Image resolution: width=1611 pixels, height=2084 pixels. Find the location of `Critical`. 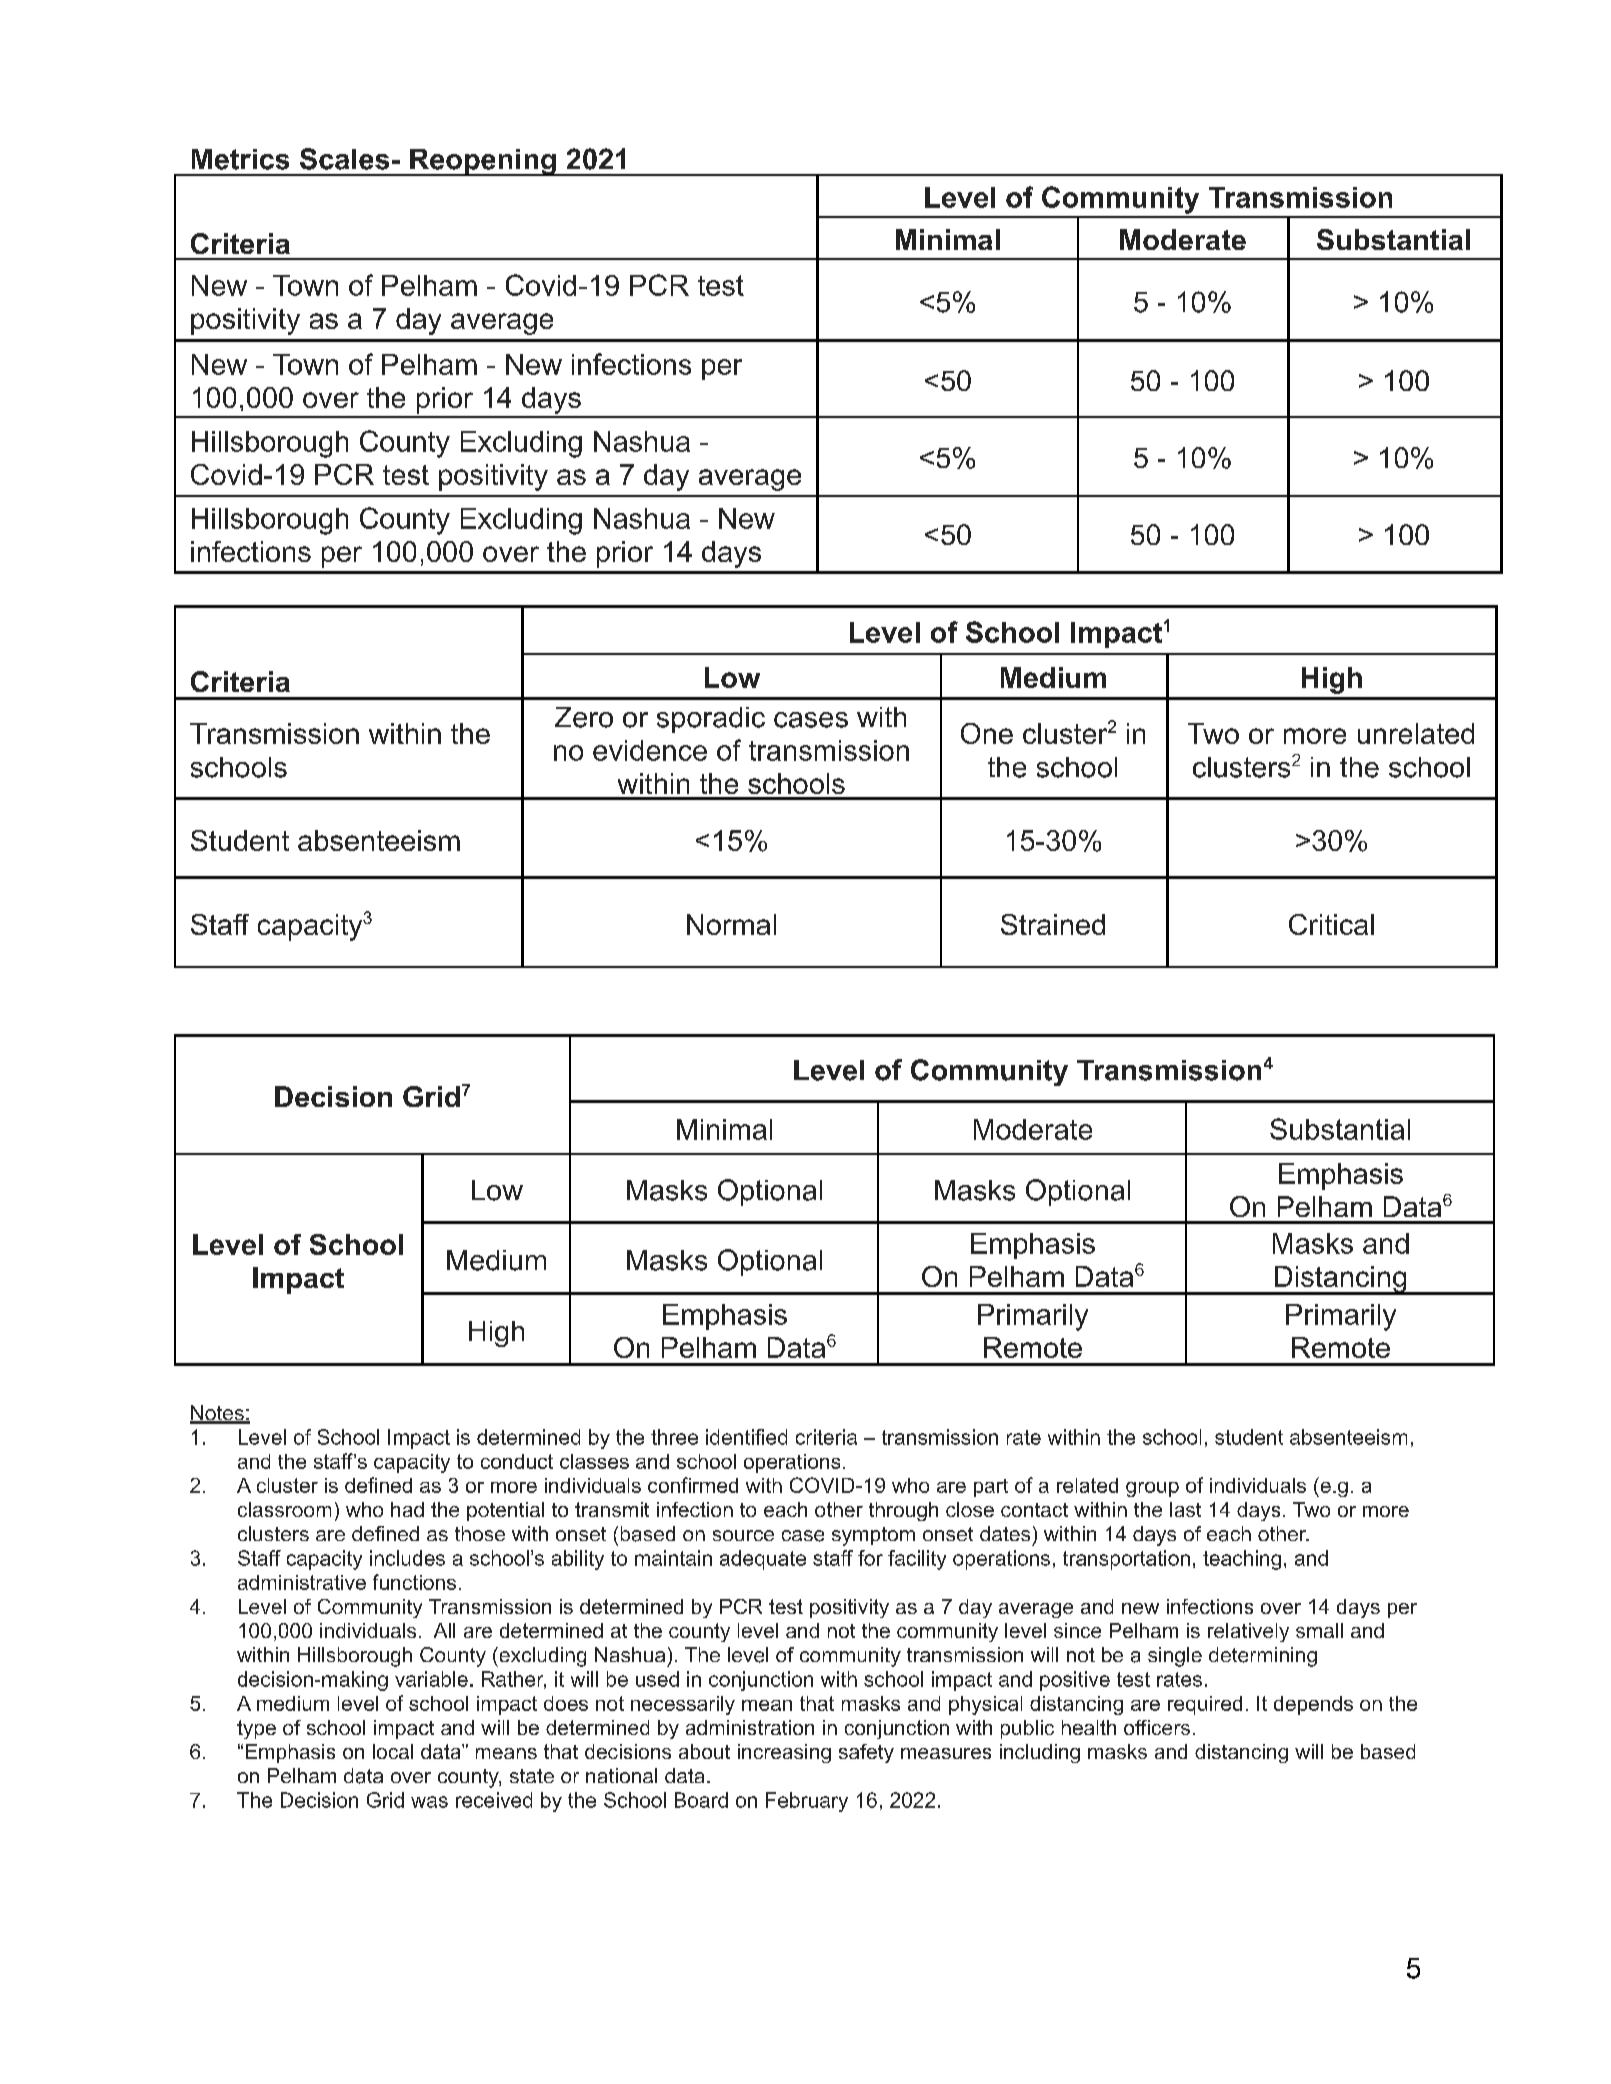

Critical is located at coordinates (1331, 924).
